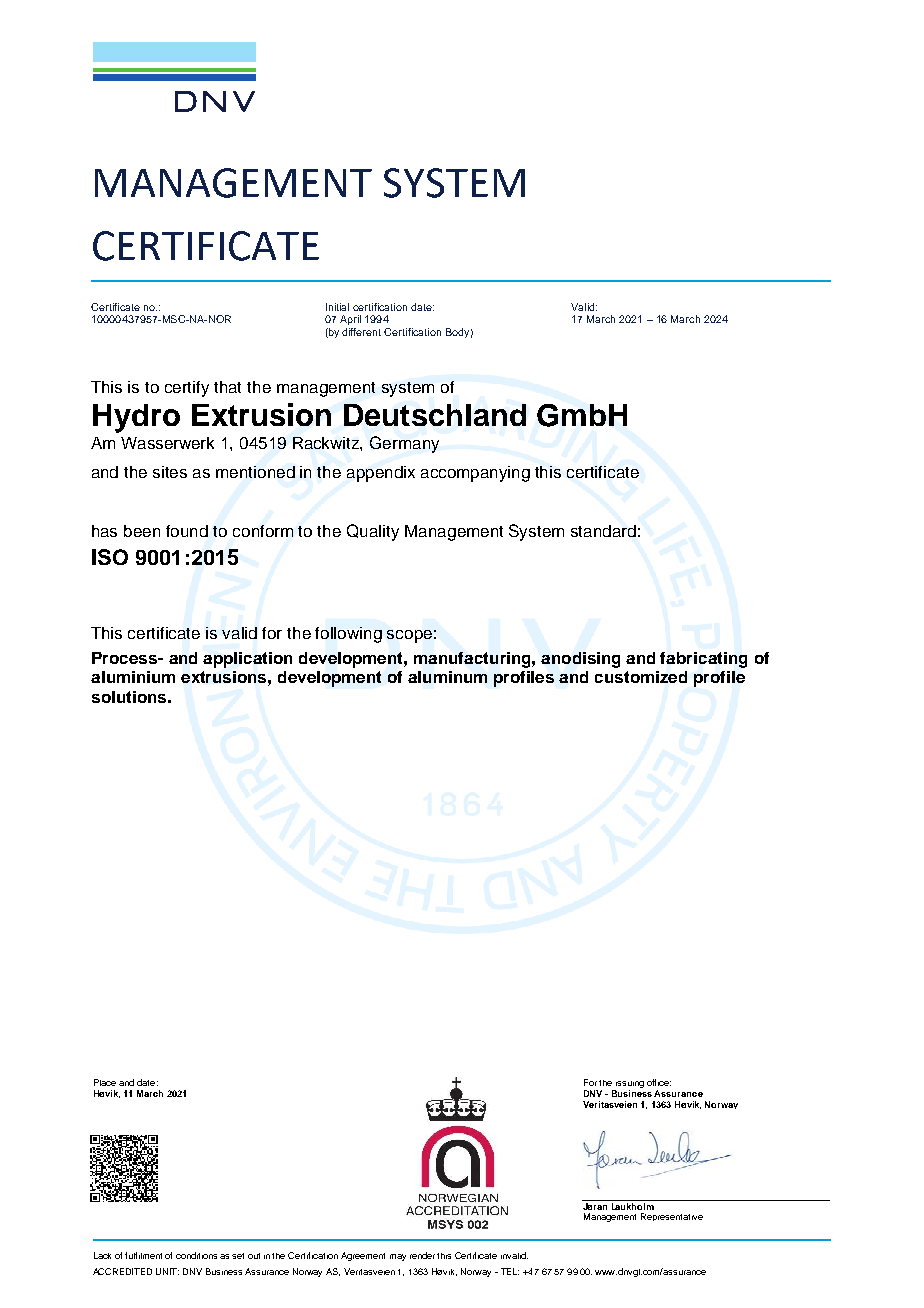 The image size is (924, 1308). I want to click on customized, so click(641, 677).
